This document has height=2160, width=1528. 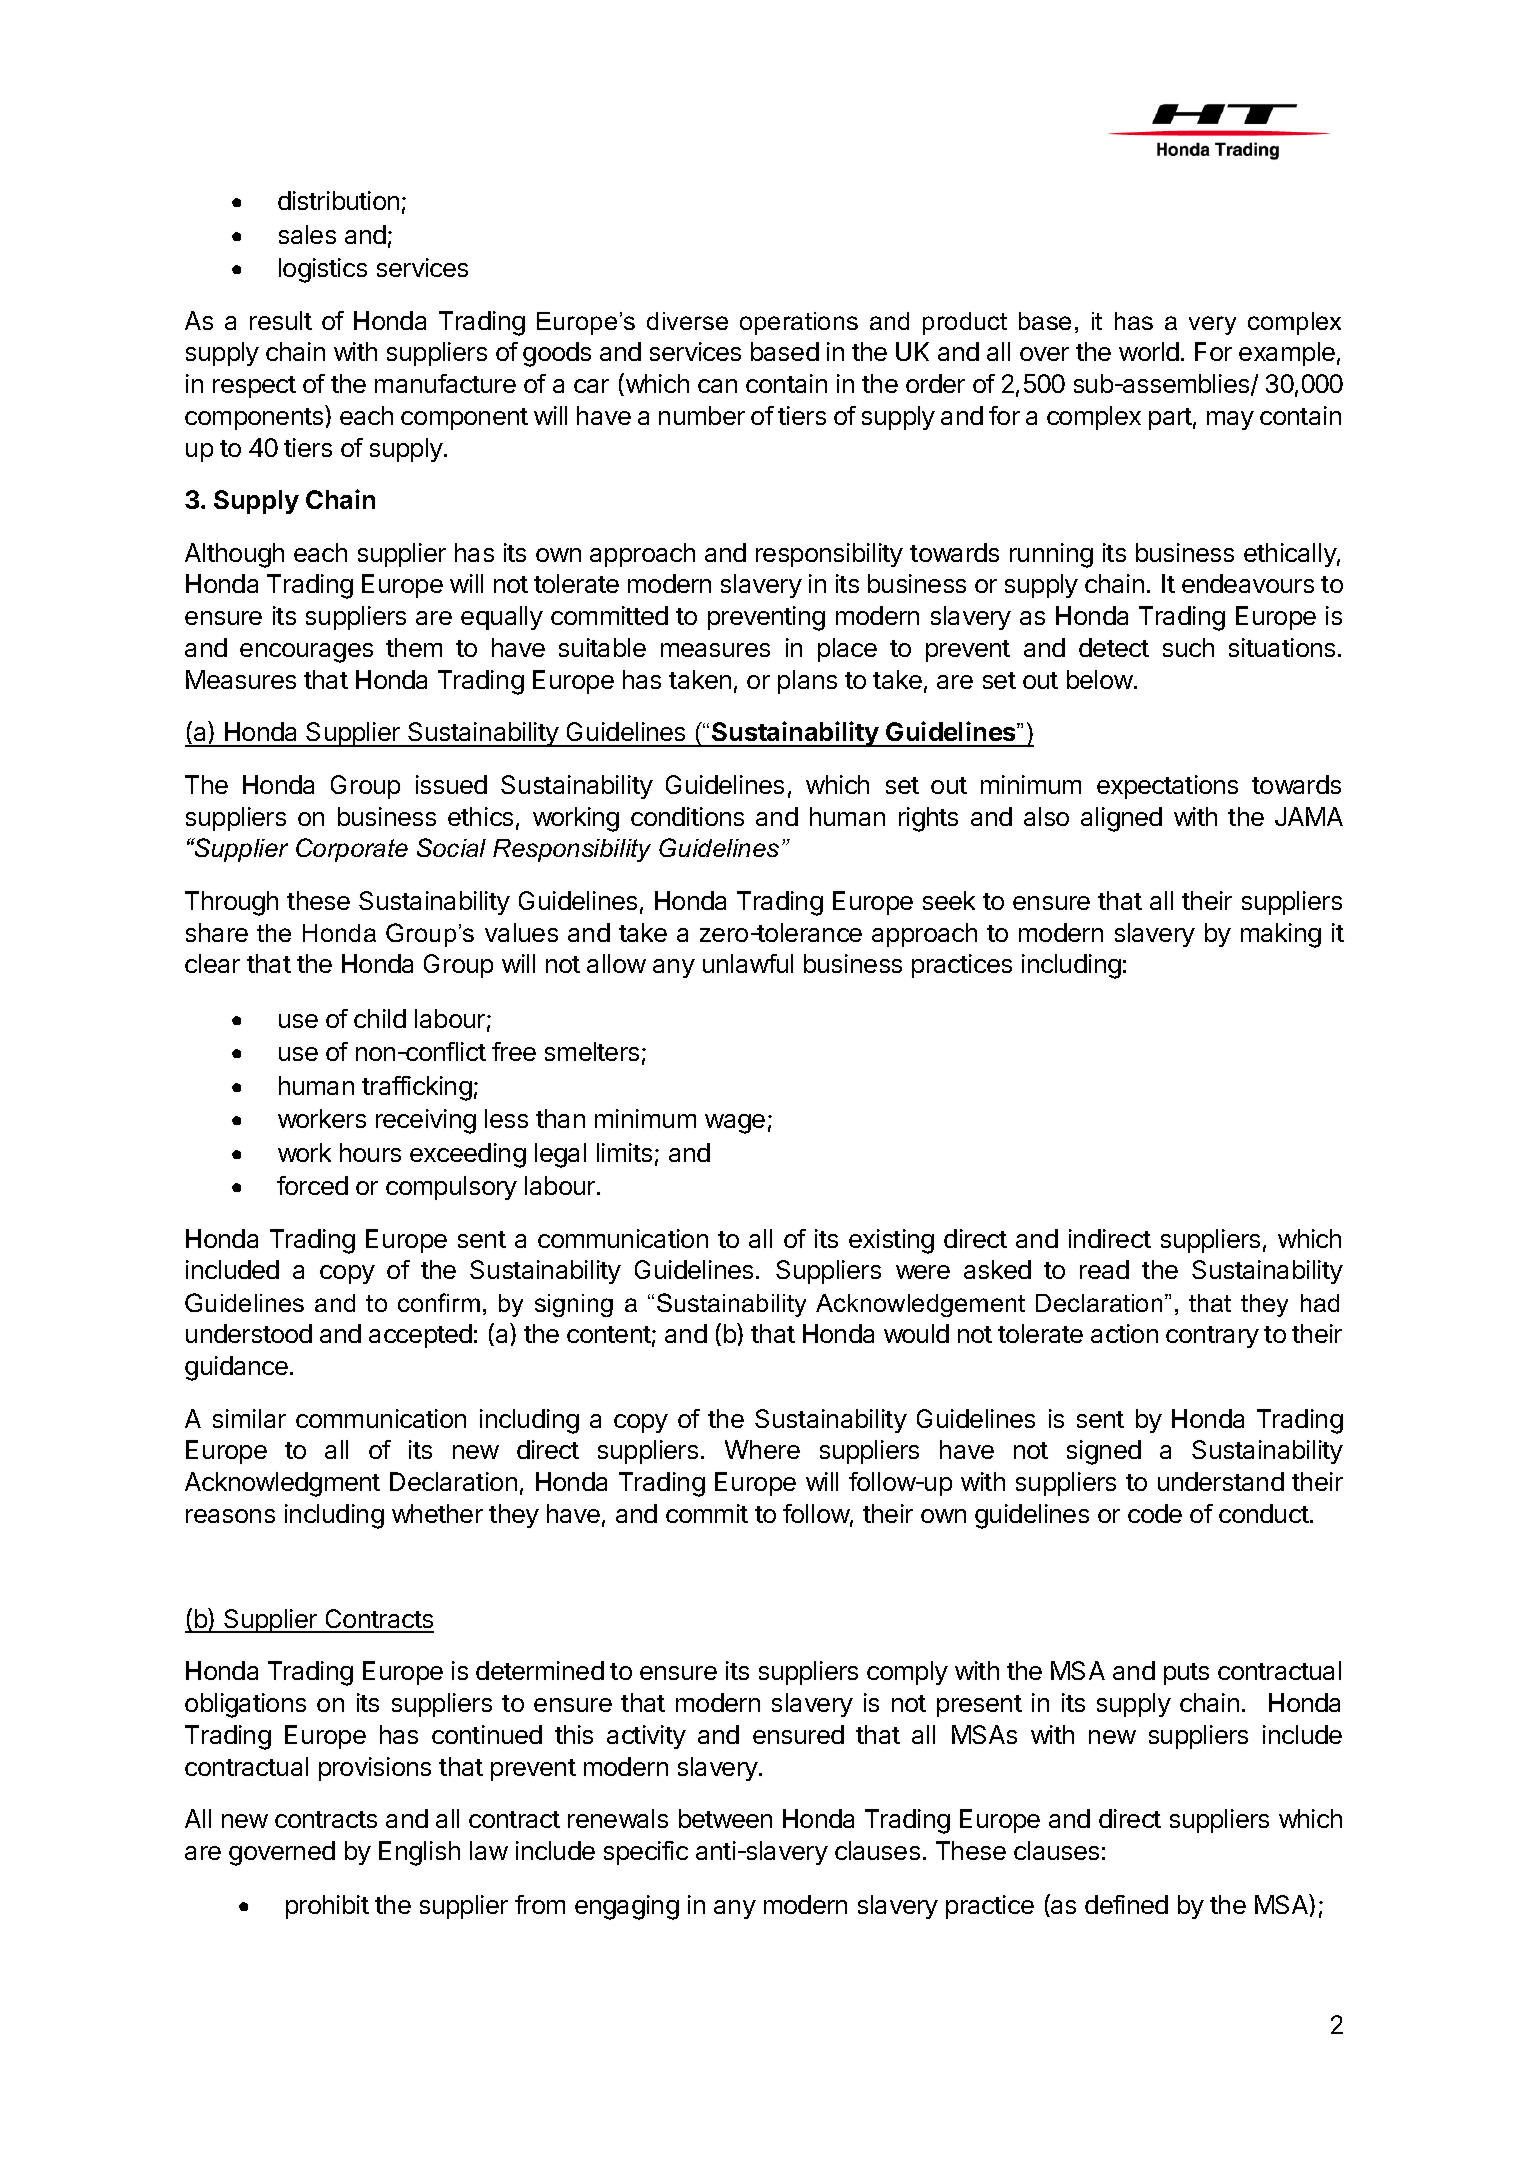 I want to click on would, so click(x=916, y=1333).
